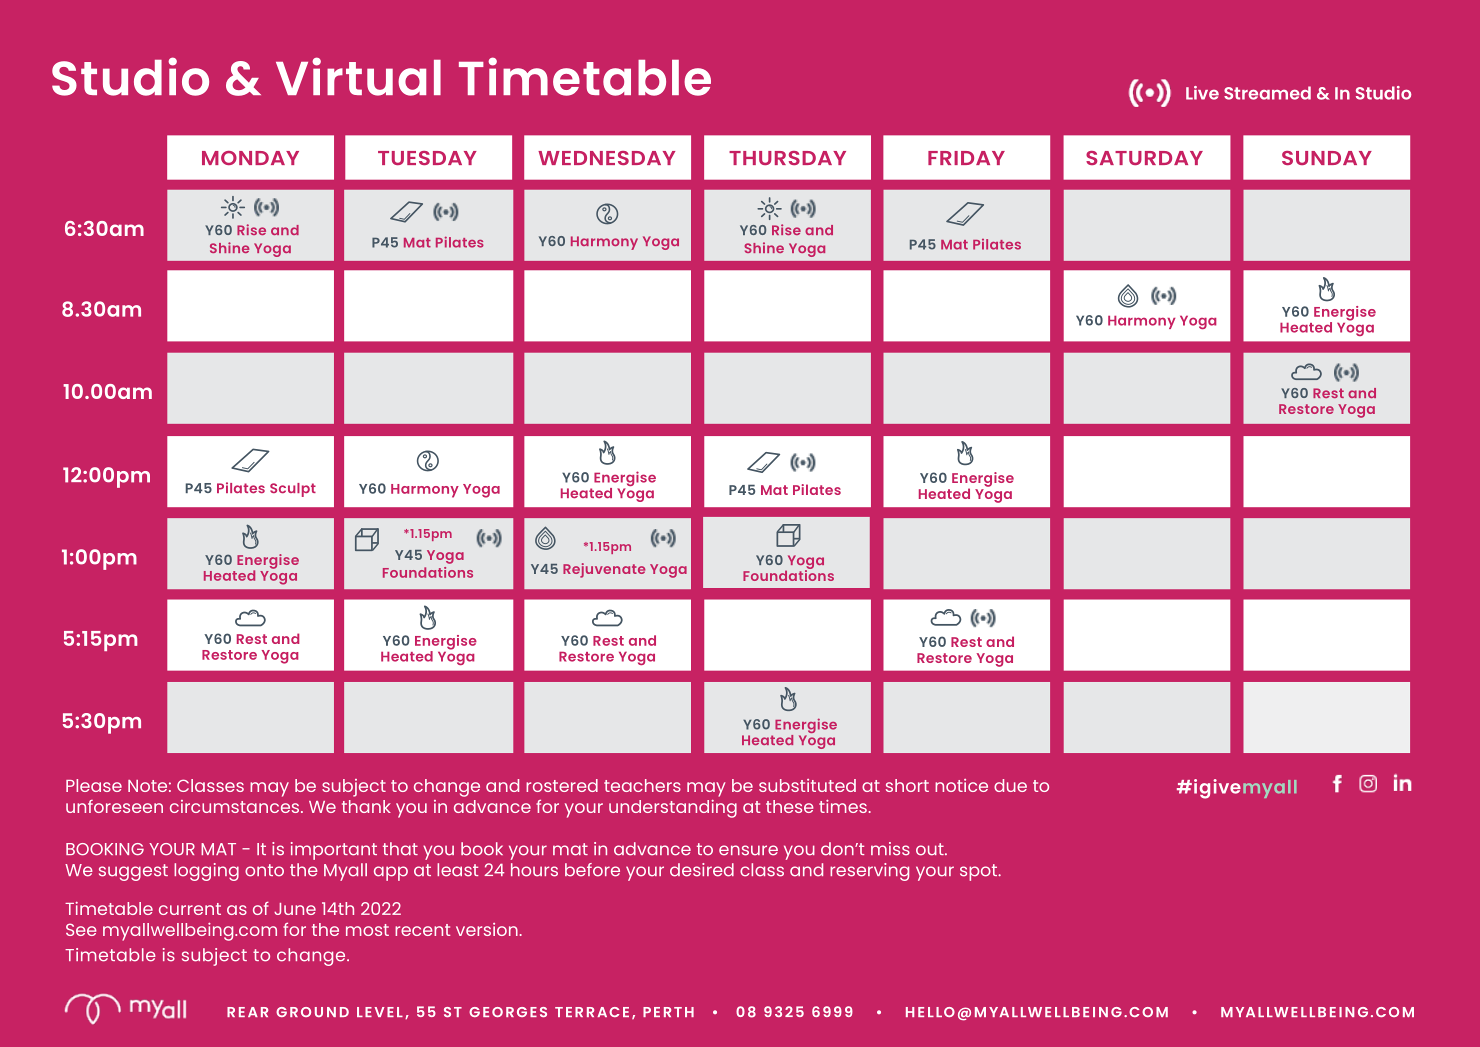 Image resolution: width=1480 pixels, height=1047 pixels. What do you see at coordinates (604, 570) in the document?
I see `Rejuvenate` at bounding box center [604, 570].
